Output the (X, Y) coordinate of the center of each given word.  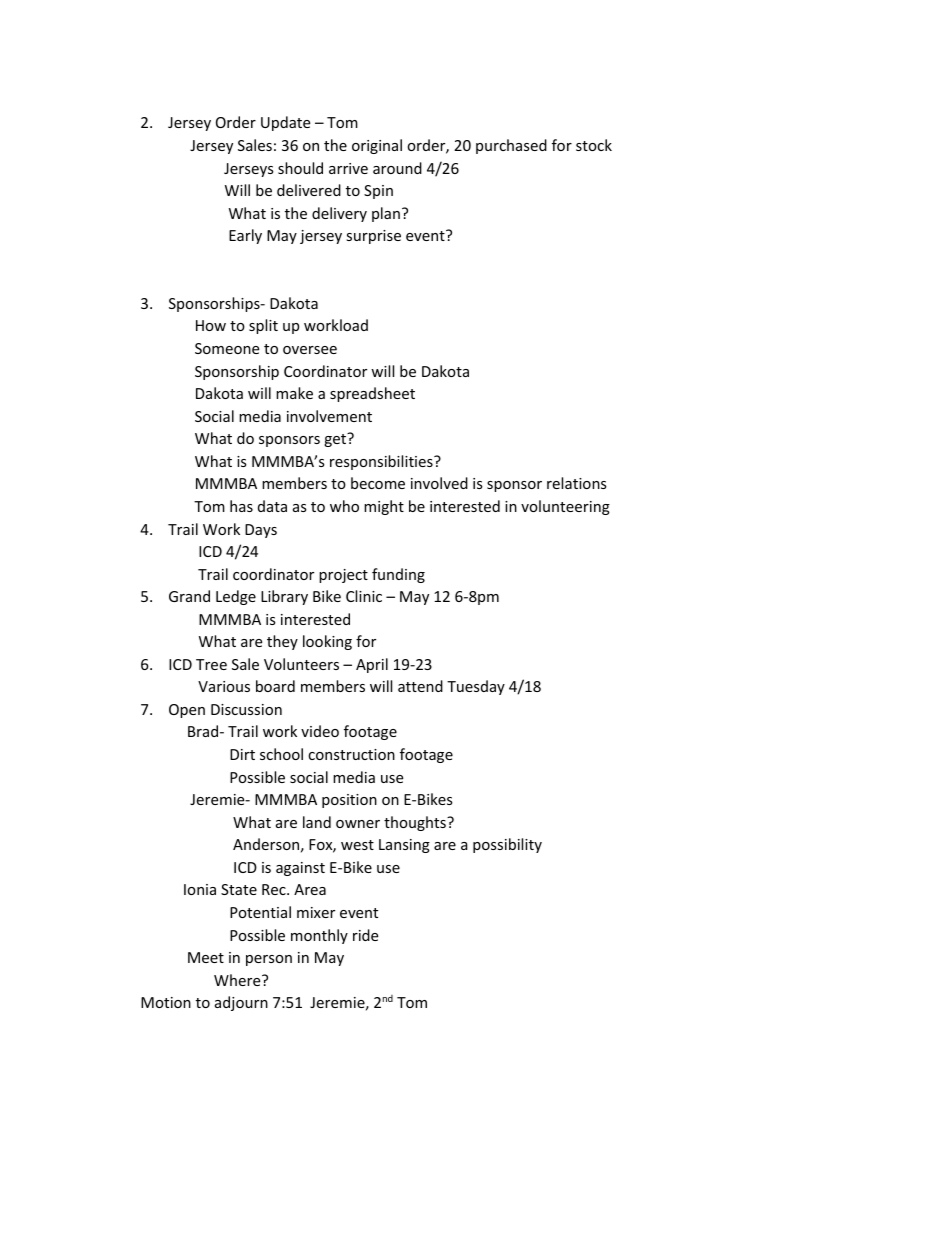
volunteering (565, 507)
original (377, 146)
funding (398, 575)
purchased (511, 146)
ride (365, 935)
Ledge (236, 597)
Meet (206, 957)
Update (285, 123)
